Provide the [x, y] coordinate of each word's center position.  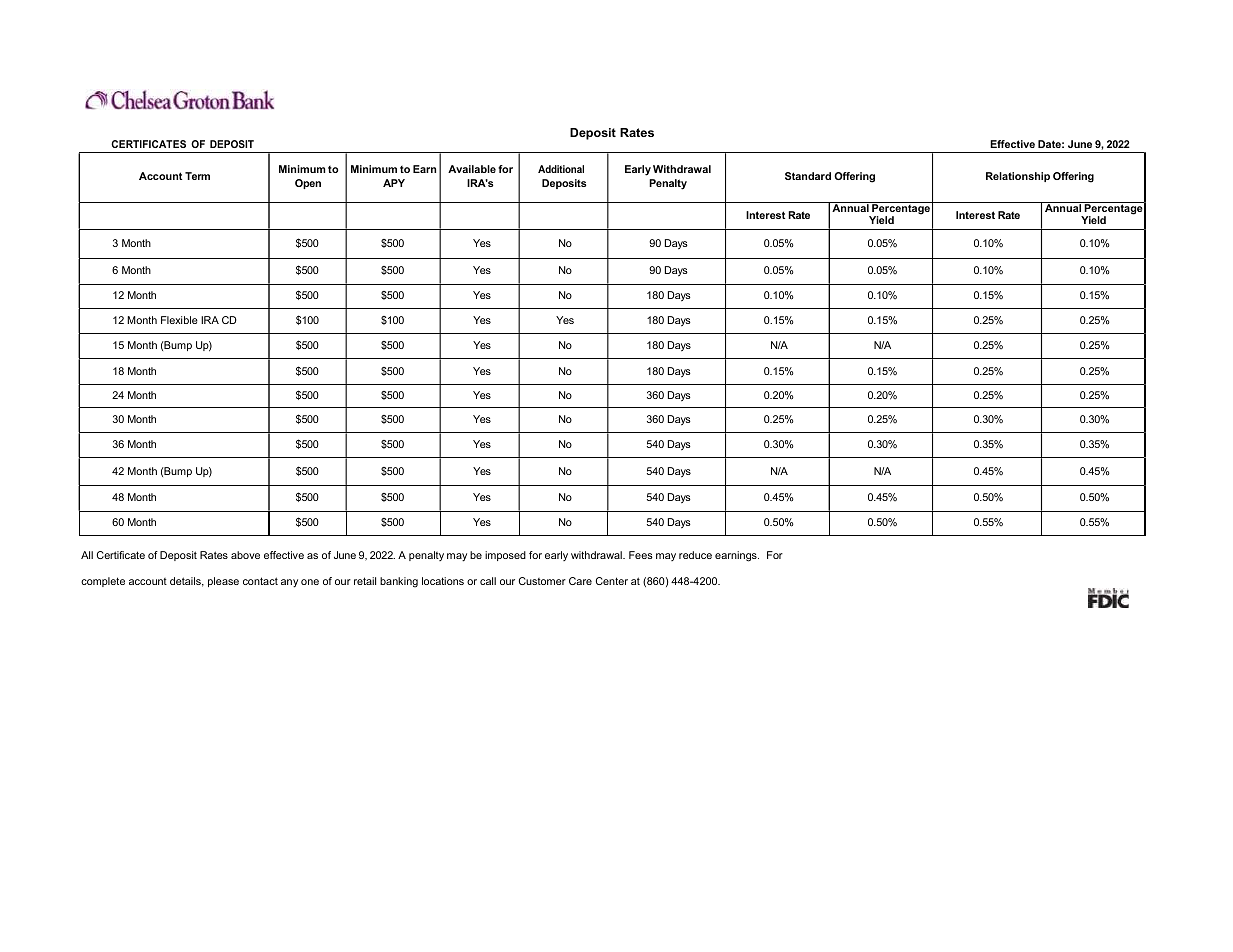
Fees [641, 555]
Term [197, 176]
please [223, 582]
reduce [695, 555]
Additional [561, 169]
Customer [542, 581]
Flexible [179, 320]
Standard [808, 176]
